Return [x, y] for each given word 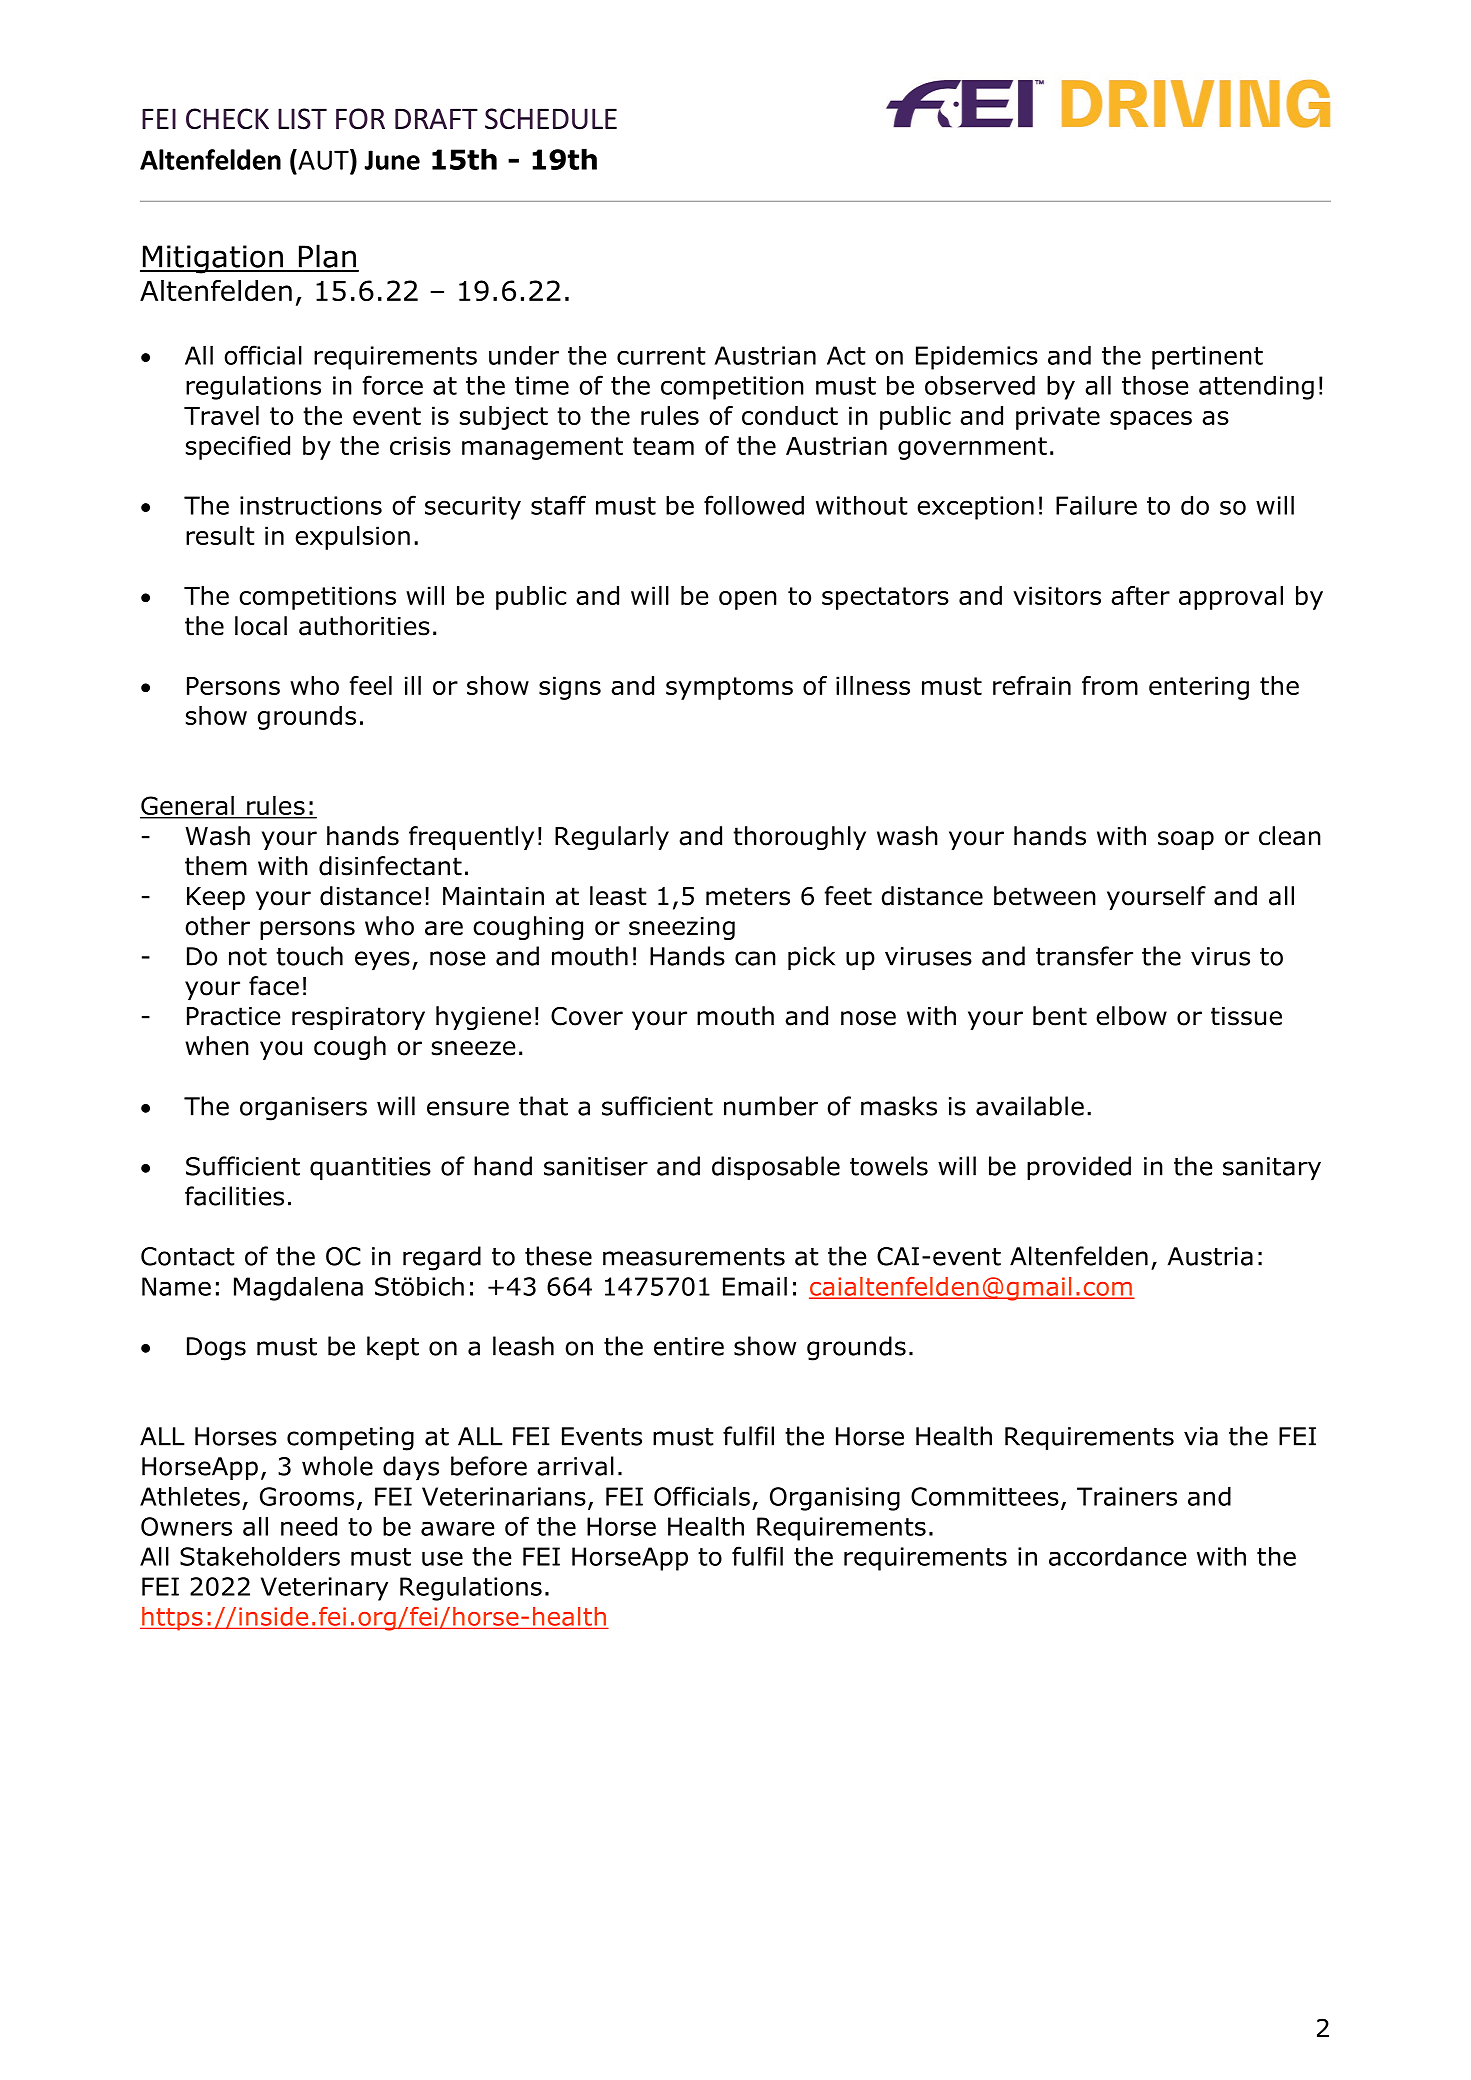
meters [748, 896]
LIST [302, 119]
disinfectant [390, 866]
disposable [776, 1168]
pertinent [1207, 358]
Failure [1096, 505]
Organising [835, 1499]
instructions [311, 505]
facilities [234, 1196]
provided [1079, 1168]
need [309, 1526]
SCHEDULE [551, 119]
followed [754, 505]
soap [1186, 840]
